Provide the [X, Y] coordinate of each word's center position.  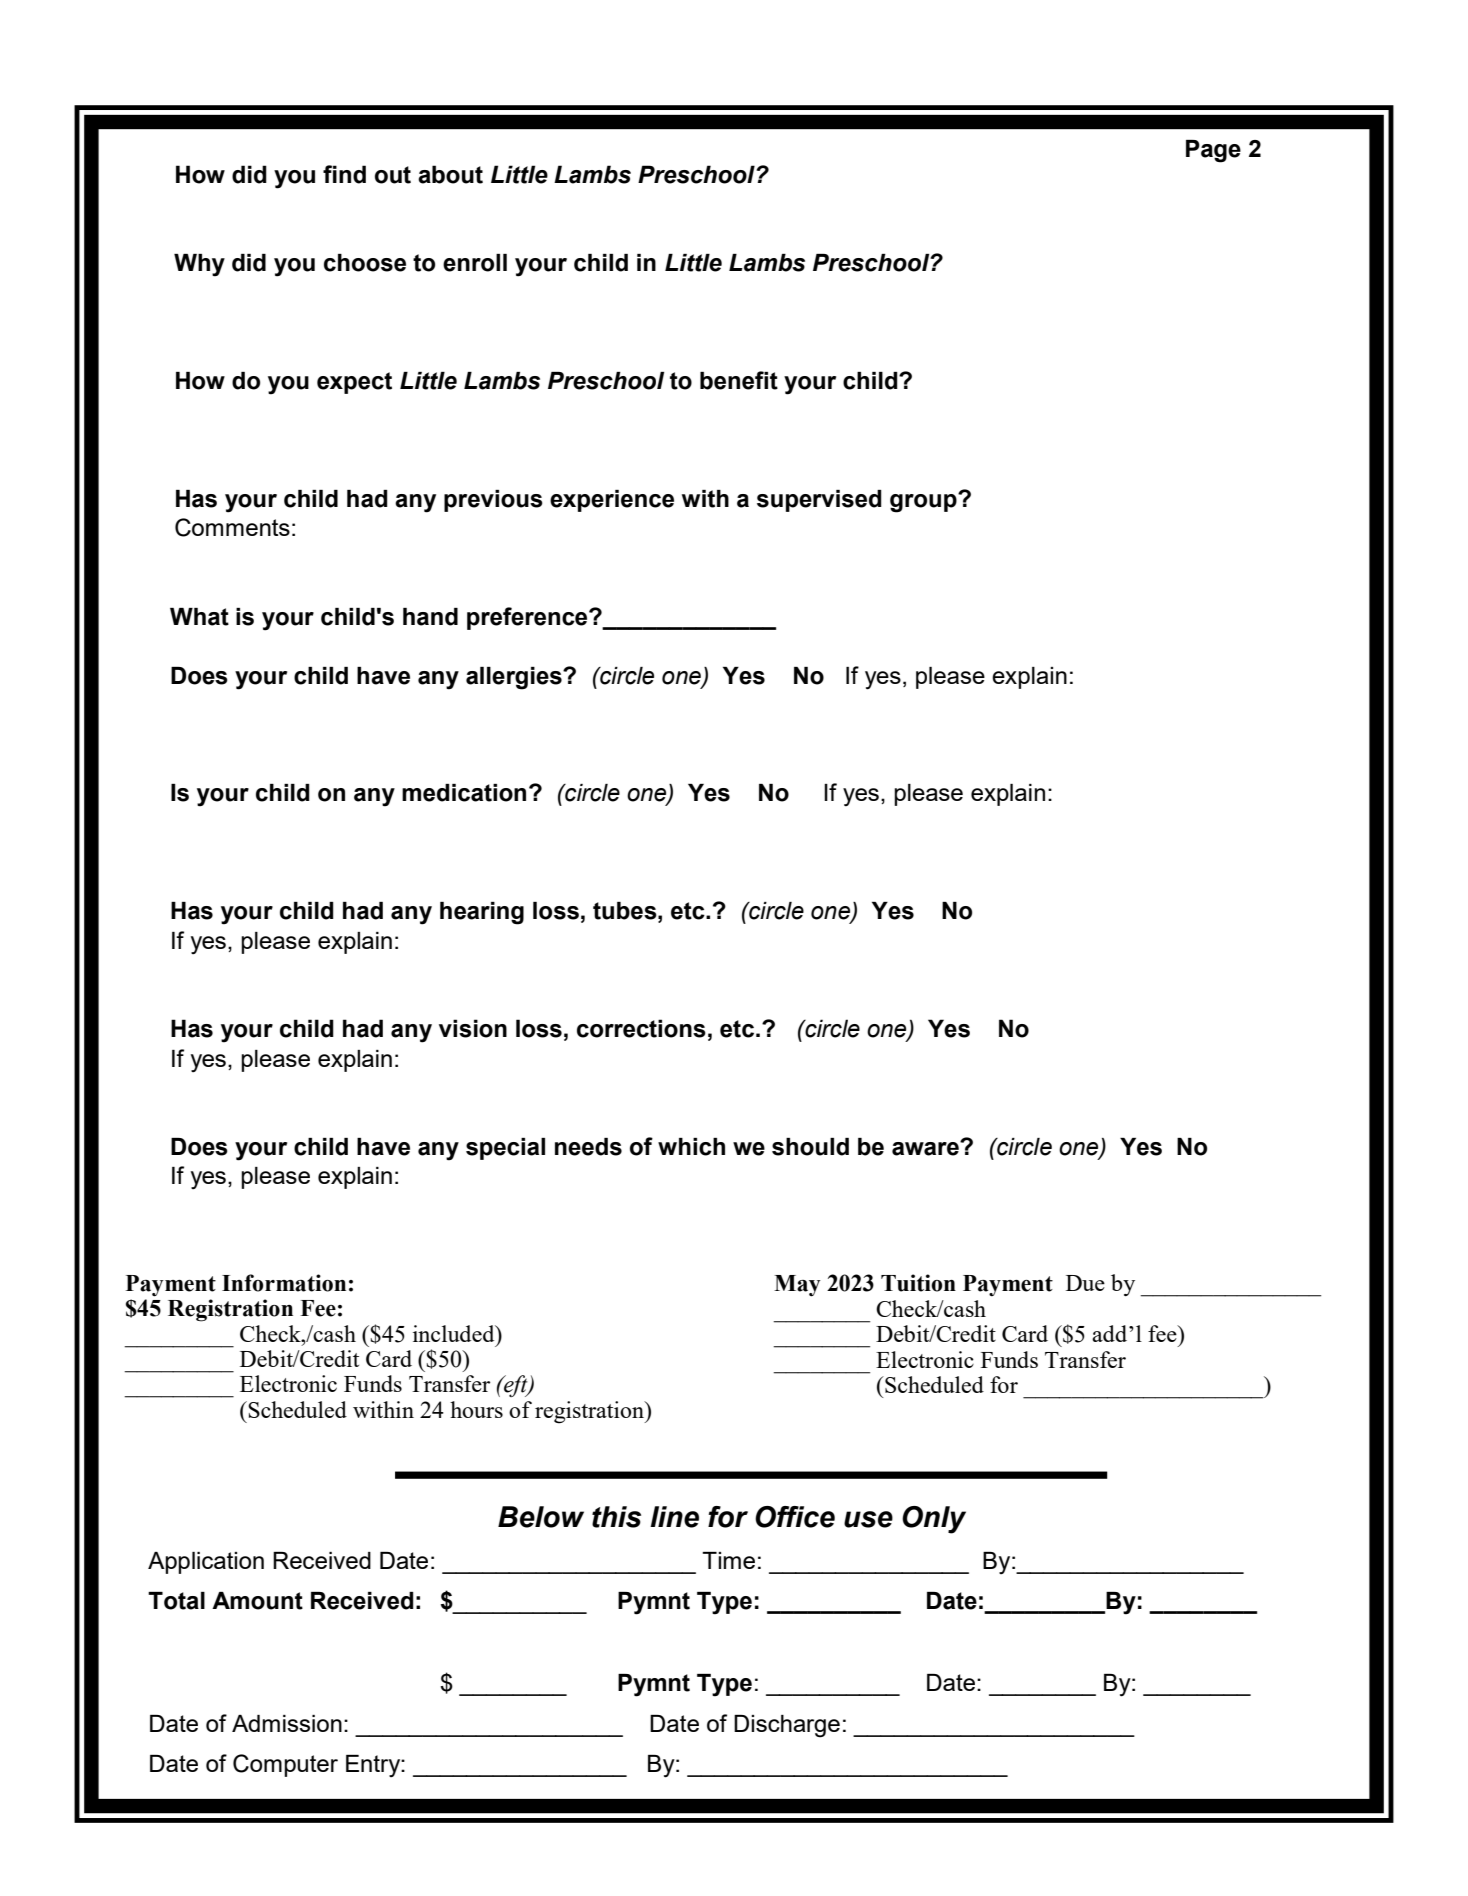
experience [612, 501]
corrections [641, 1028]
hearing [482, 913]
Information [284, 1283]
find [344, 174]
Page [1213, 151]
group [924, 503]
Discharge [787, 1726]
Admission [287, 1723]
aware [926, 1148]
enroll [475, 263]
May [797, 1286]
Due [1085, 1283]
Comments [232, 527]
